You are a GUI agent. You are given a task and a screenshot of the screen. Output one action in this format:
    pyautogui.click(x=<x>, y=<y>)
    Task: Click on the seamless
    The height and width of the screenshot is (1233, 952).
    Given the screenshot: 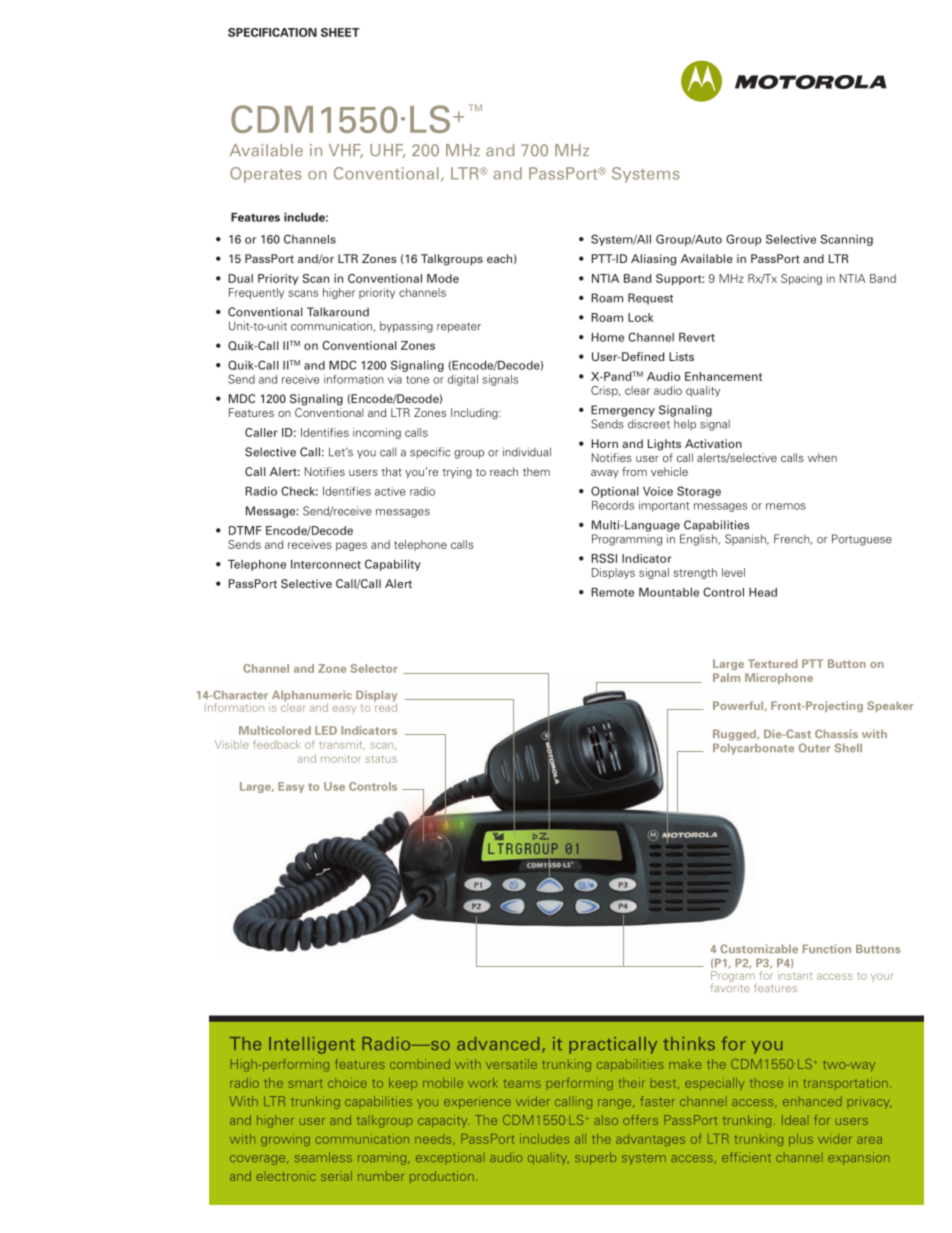 What is the action you would take?
    pyautogui.click(x=323, y=1157)
